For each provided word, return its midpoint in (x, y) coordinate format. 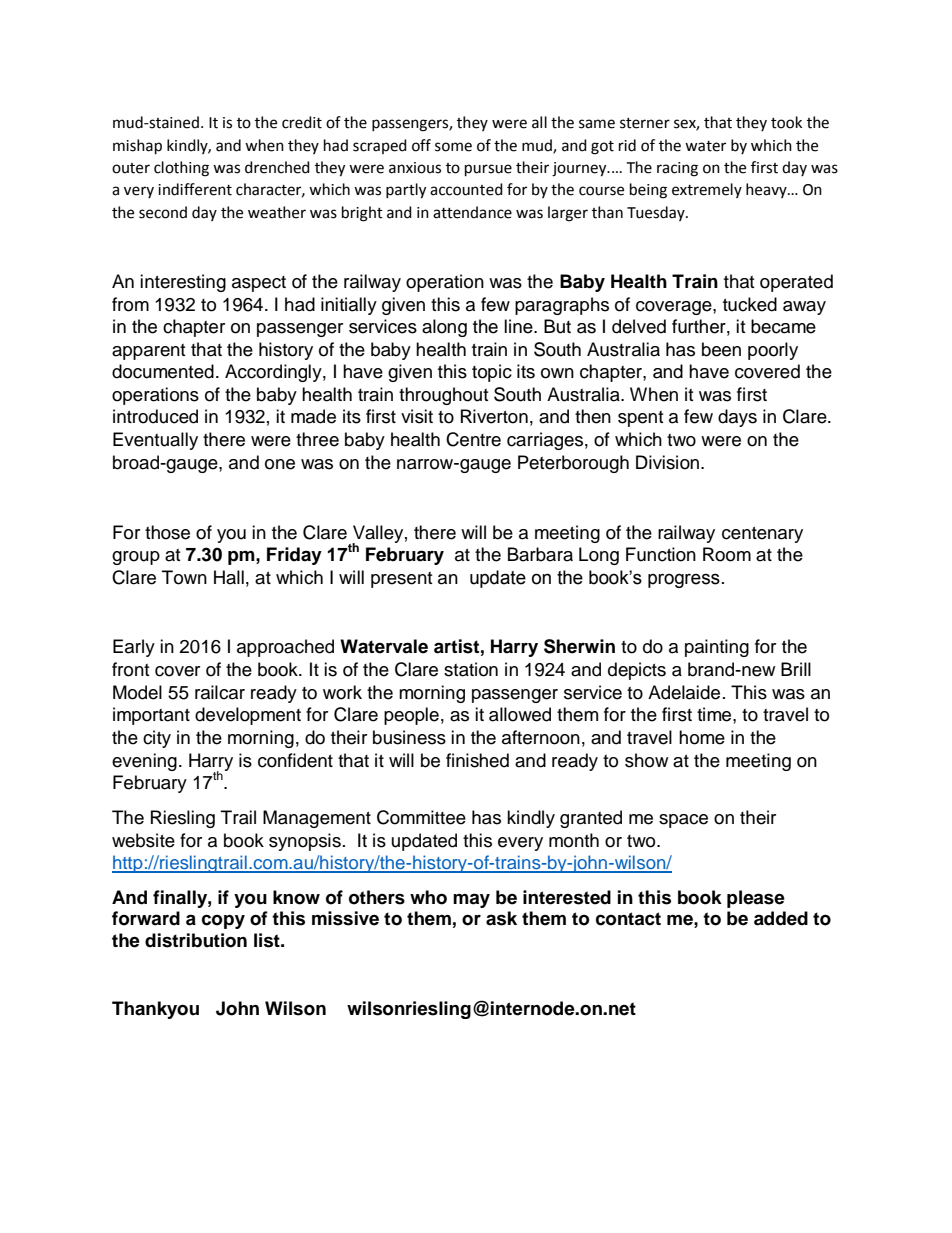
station (471, 669)
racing (677, 169)
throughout (443, 396)
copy (223, 922)
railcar (220, 692)
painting (717, 648)
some (453, 147)
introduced (155, 416)
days (737, 418)
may (471, 900)
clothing (181, 169)
